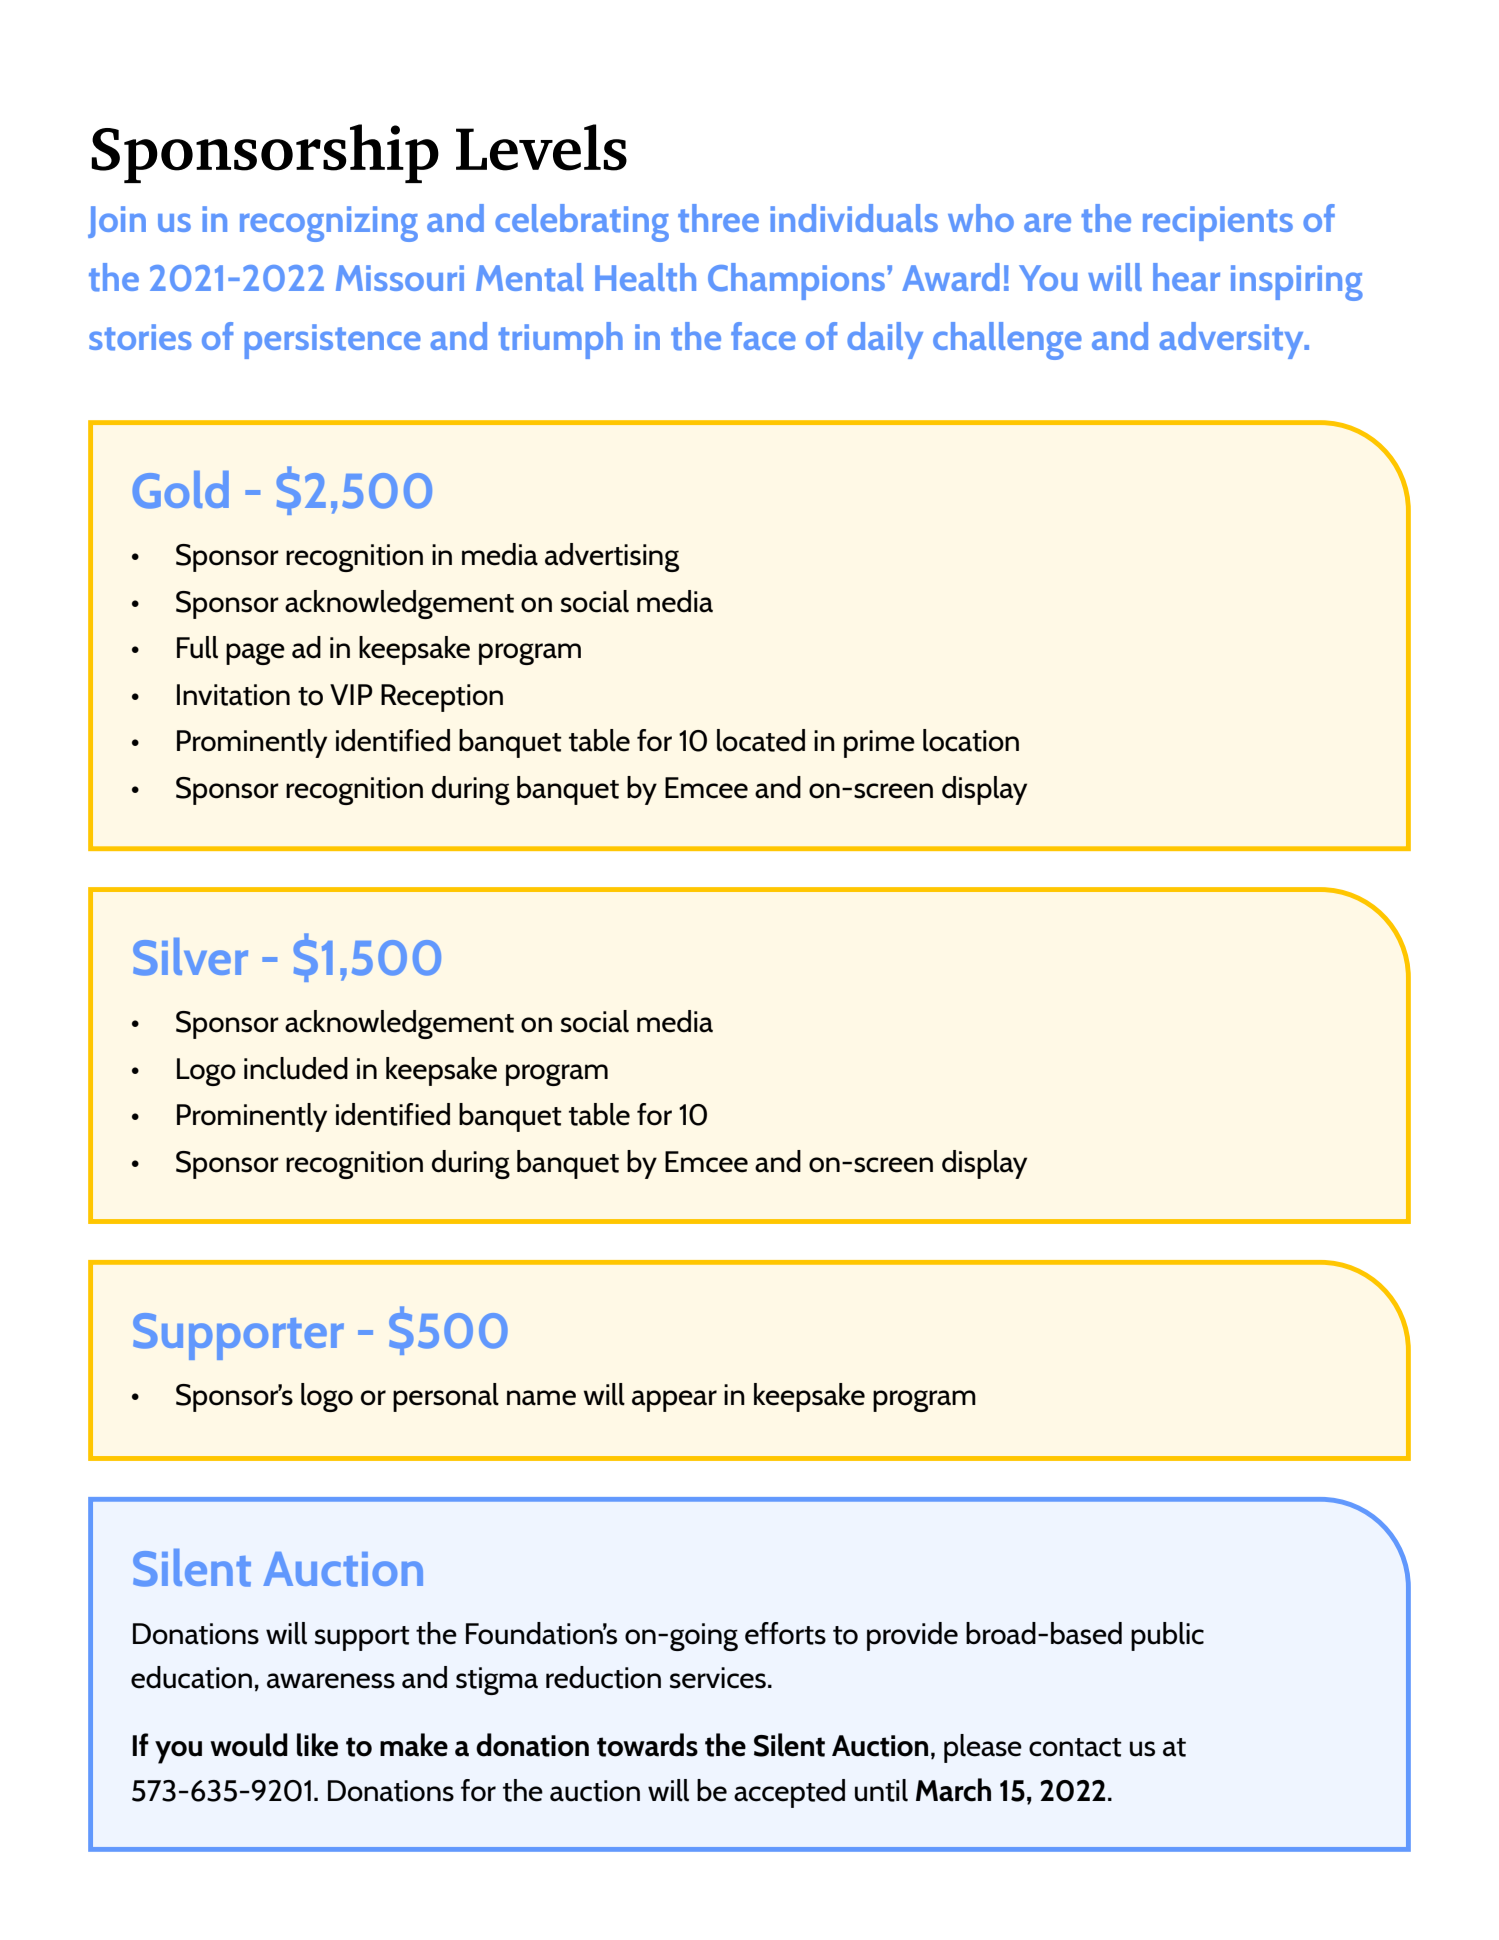 The width and height of the screenshot is (1499, 1940). I want to click on prime, so click(879, 744).
